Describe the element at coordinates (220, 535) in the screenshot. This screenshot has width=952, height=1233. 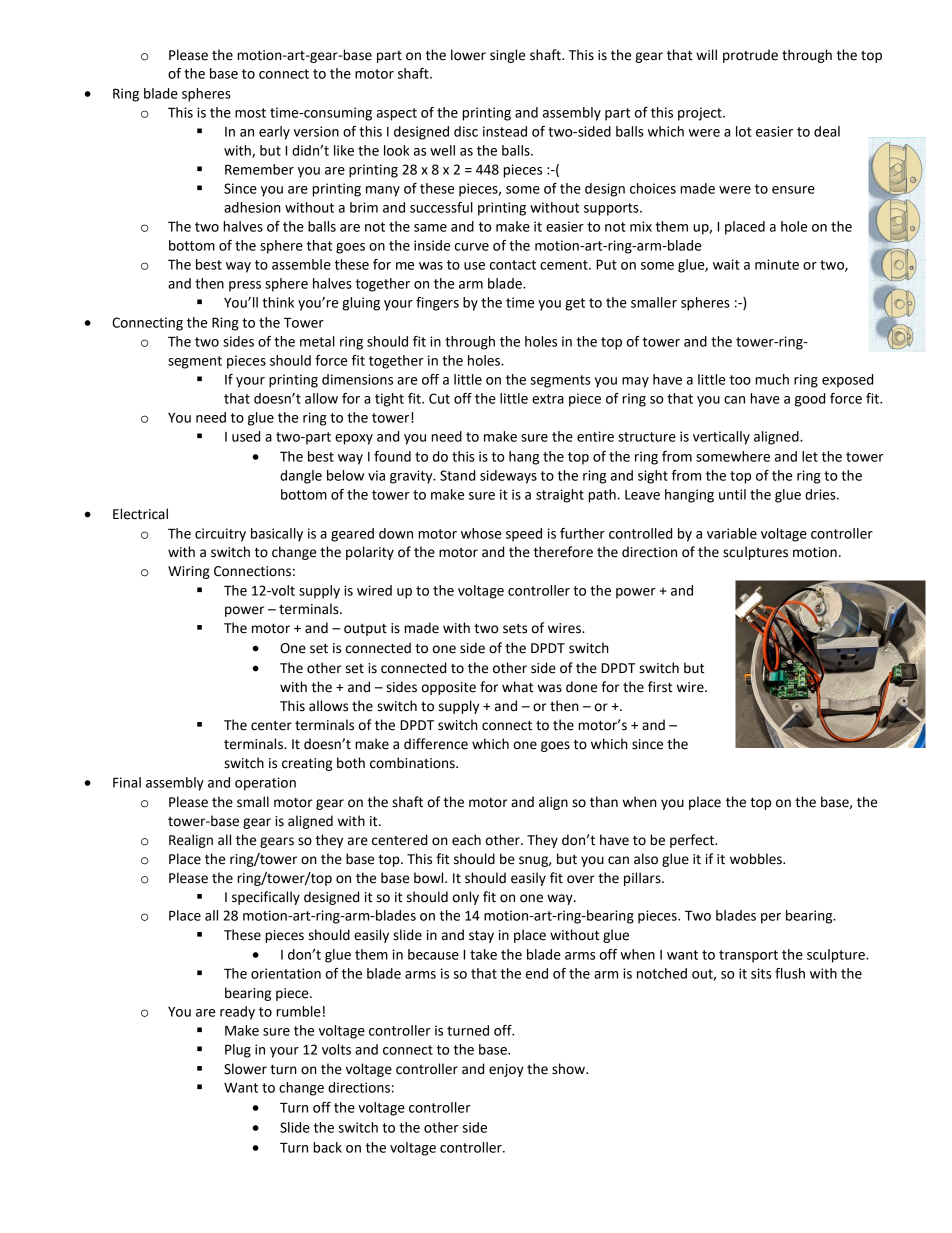
I see `circuitry` at that location.
